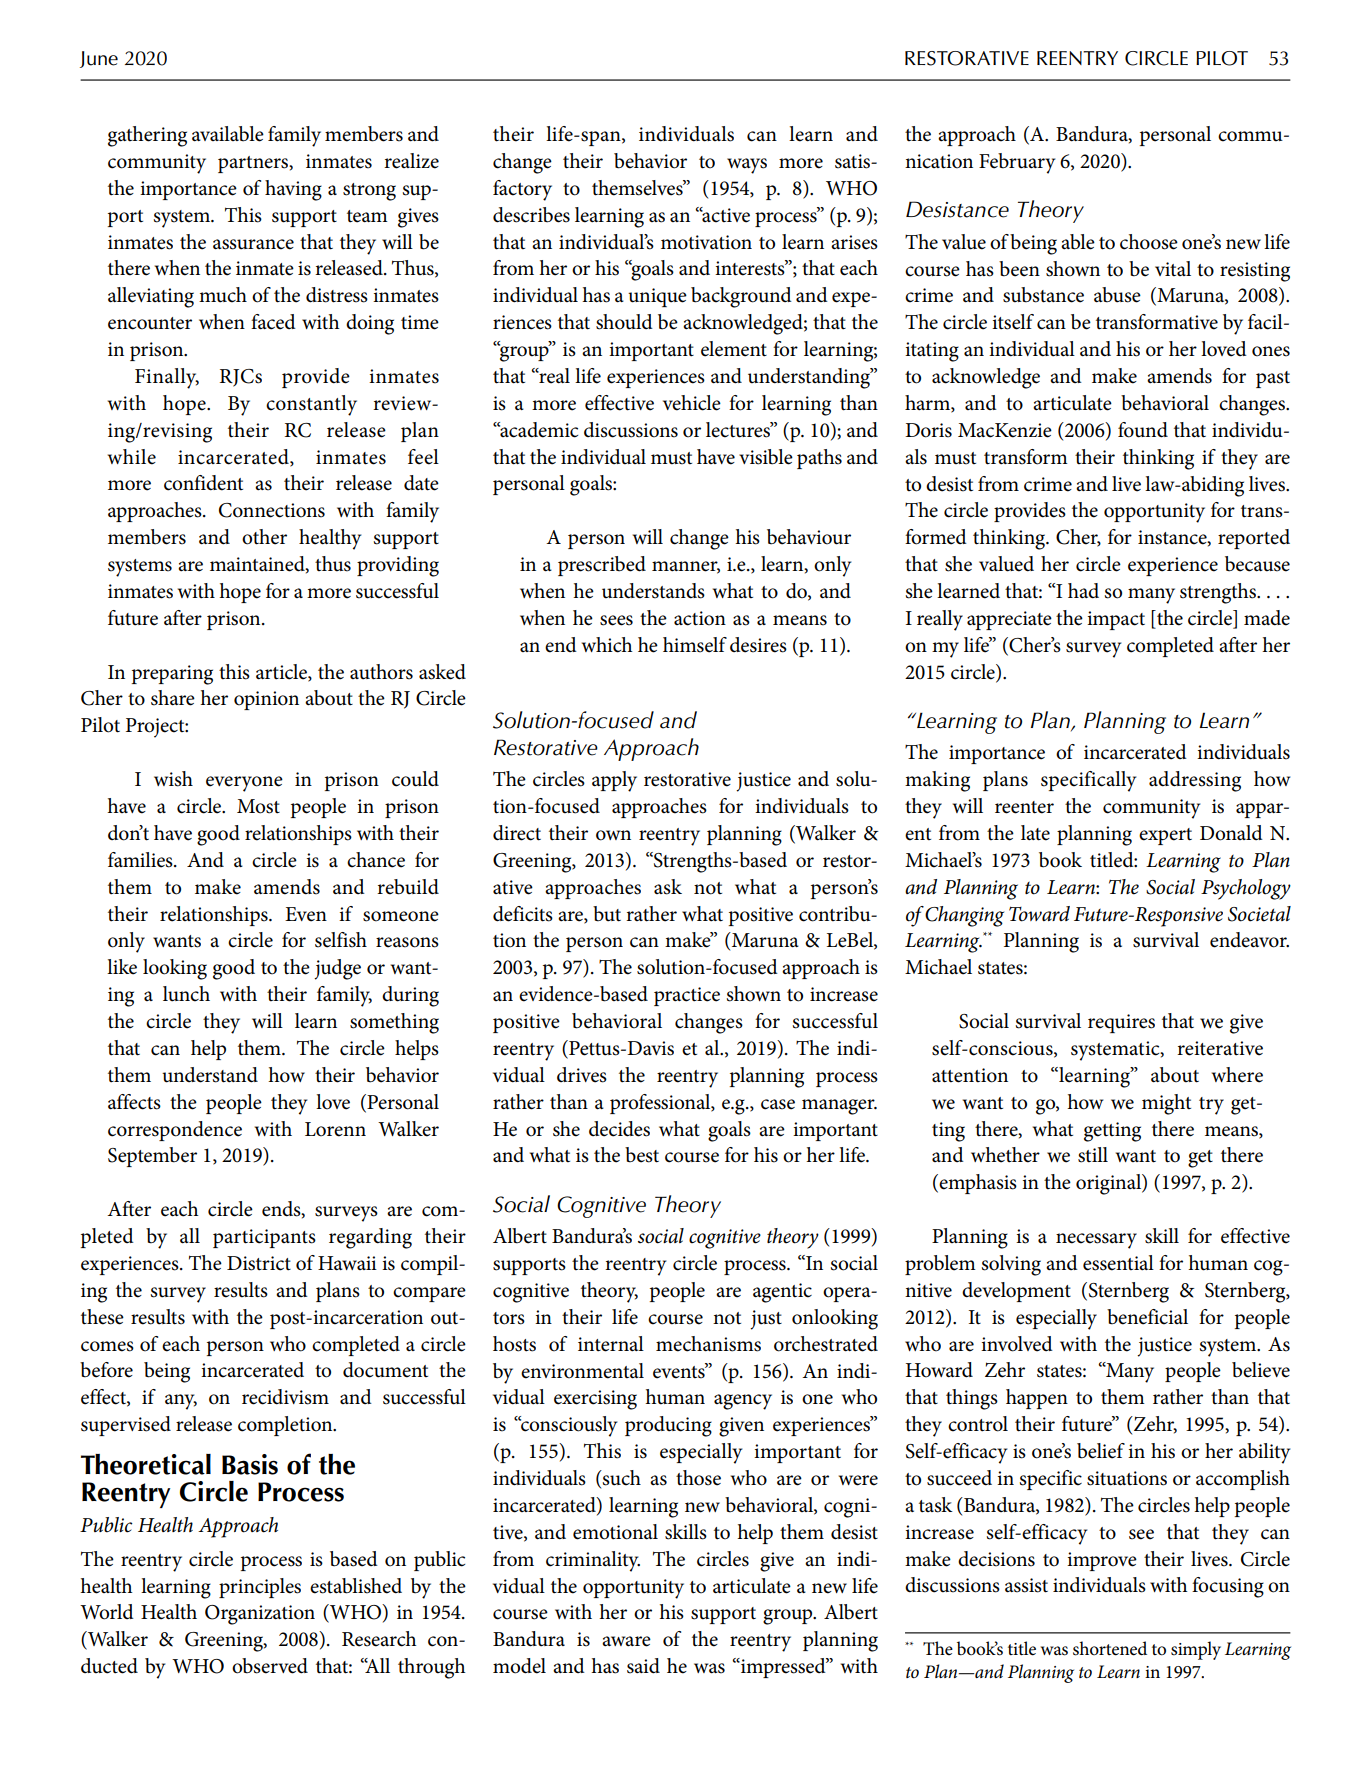 The width and height of the screenshot is (1371, 1774). Describe the element at coordinates (747, 166) in the screenshot. I see `ways` at that location.
